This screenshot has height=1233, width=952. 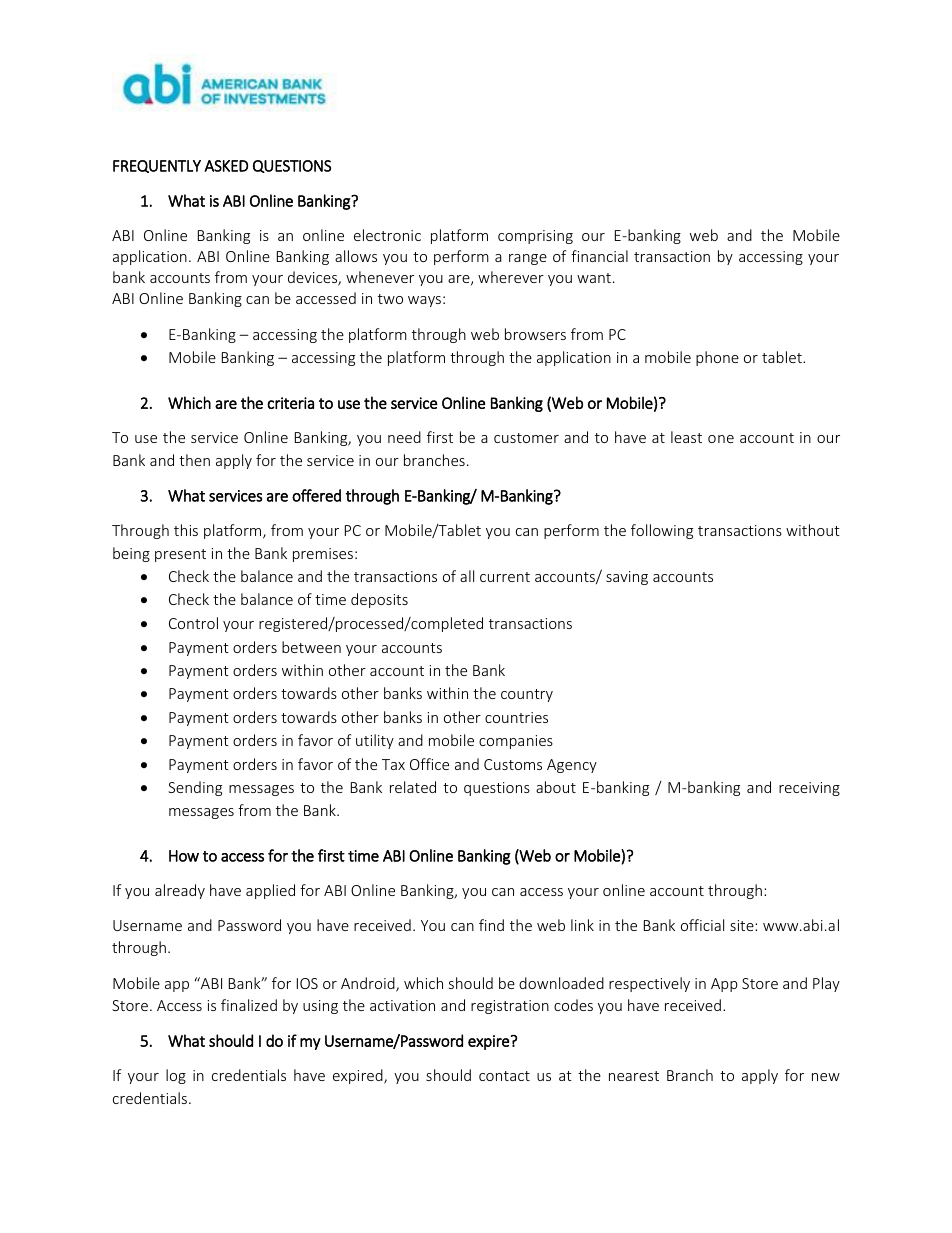 What do you see at coordinates (686, 437) in the screenshot?
I see `least` at bounding box center [686, 437].
